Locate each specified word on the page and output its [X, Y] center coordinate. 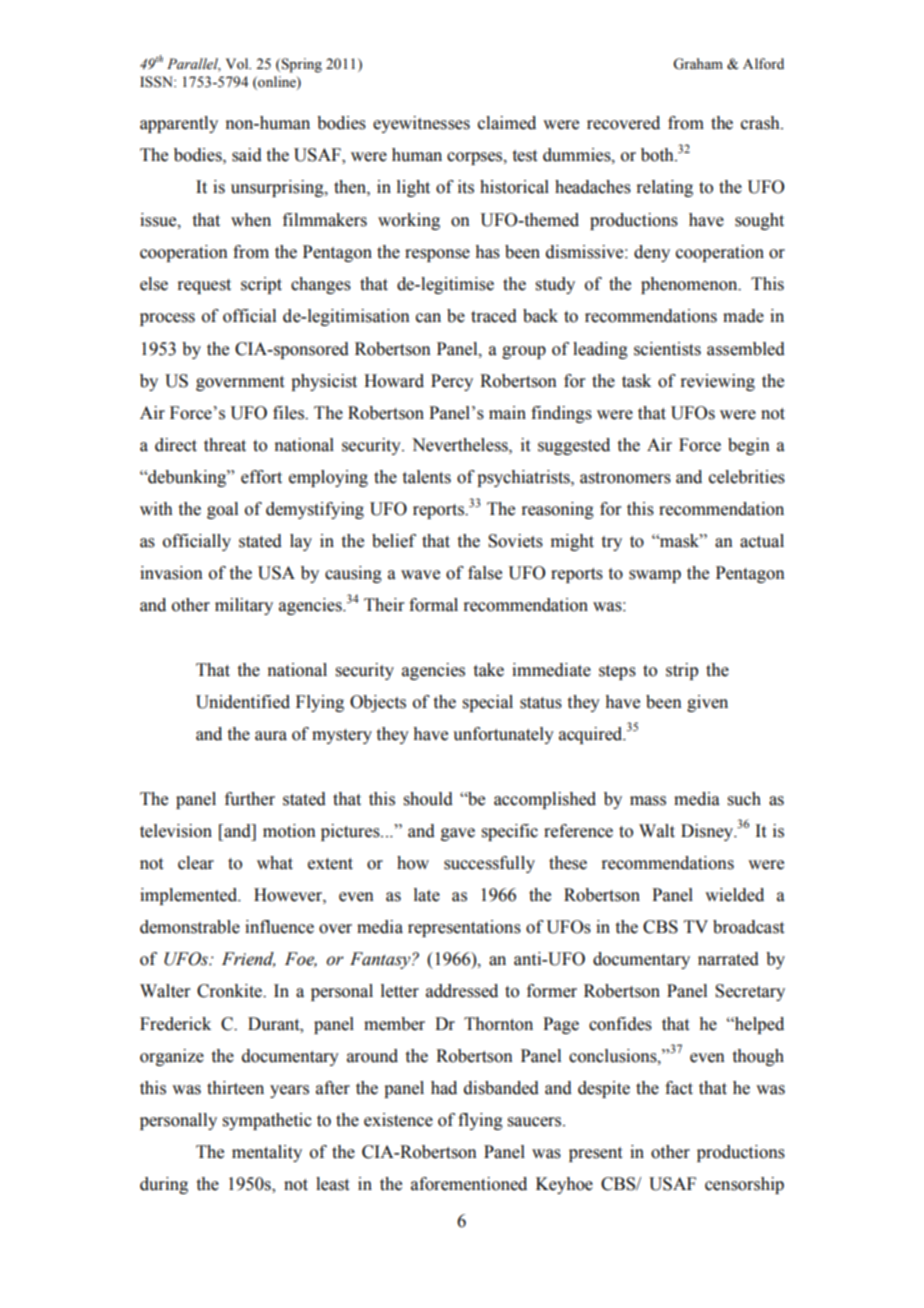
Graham [698, 64]
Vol [238, 64]
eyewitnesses [421, 124]
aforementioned [469, 1184]
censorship [744, 1185]
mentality [267, 1153]
